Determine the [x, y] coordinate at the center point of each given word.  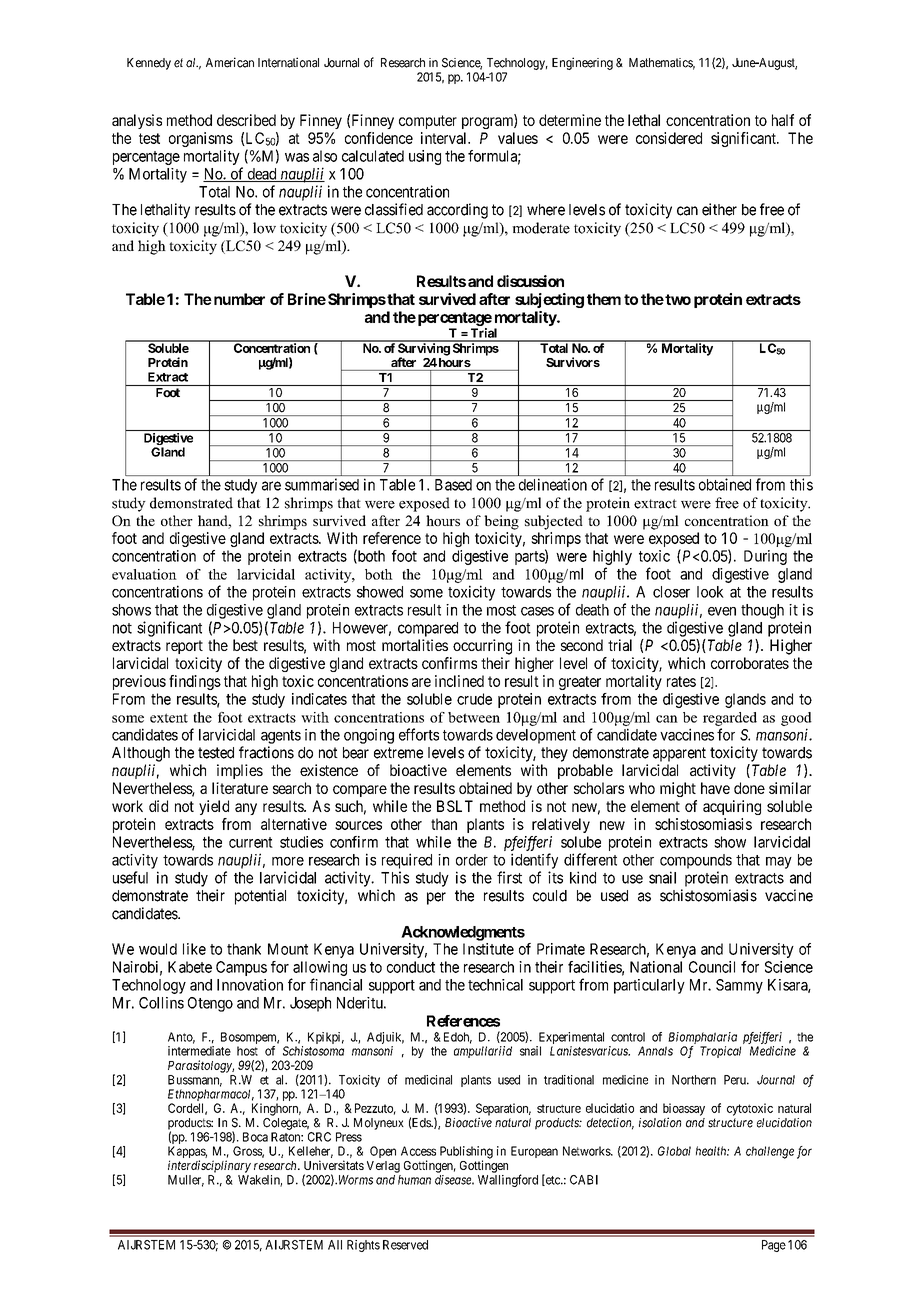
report [184, 647]
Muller [186, 1181]
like [194, 949]
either [719, 209]
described [246, 120]
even [722, 611]
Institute [488, 949]
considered [669, 138]
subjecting [549, 300]
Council [712, 967]
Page [774, 1246]
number [238, 299]
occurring [482, 647]
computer [428, 122]
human [414, 1180]
